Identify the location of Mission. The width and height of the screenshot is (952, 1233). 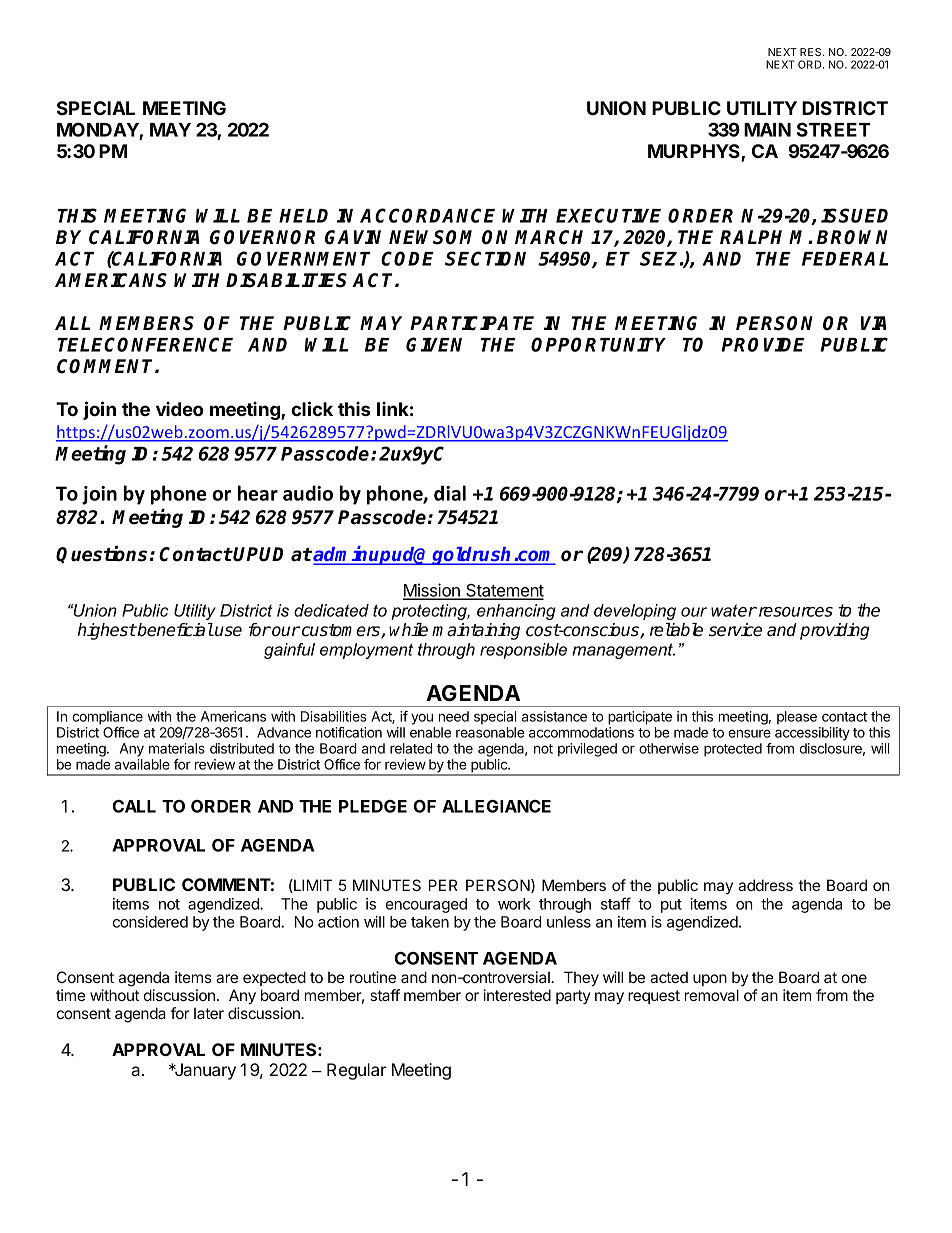
(432, 591).
